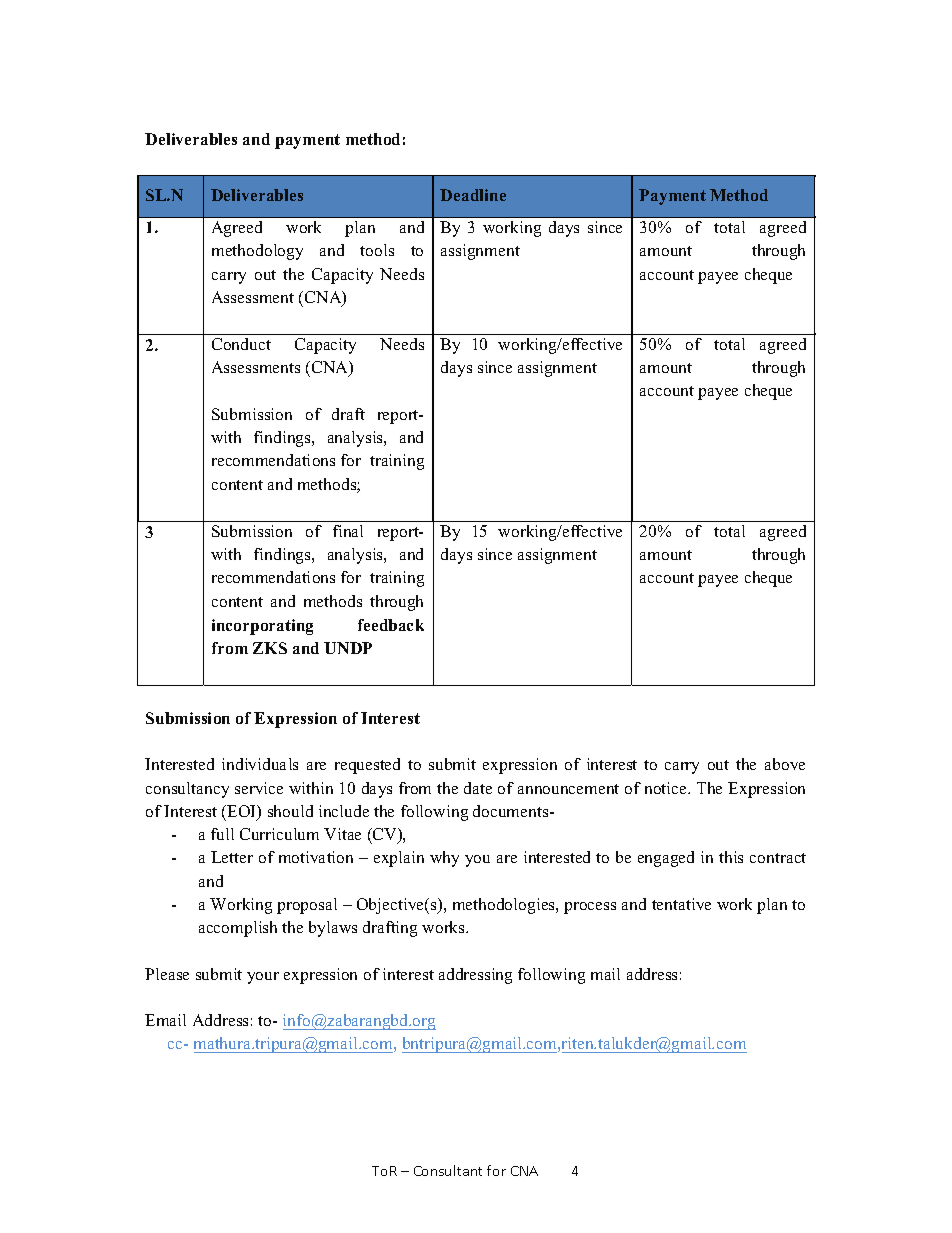 Image resolution: width=952 pixels, height=1233 pixels. Describe the element at coordinates (262, 627) in the screenshot. I see `incorporating` at that location.
